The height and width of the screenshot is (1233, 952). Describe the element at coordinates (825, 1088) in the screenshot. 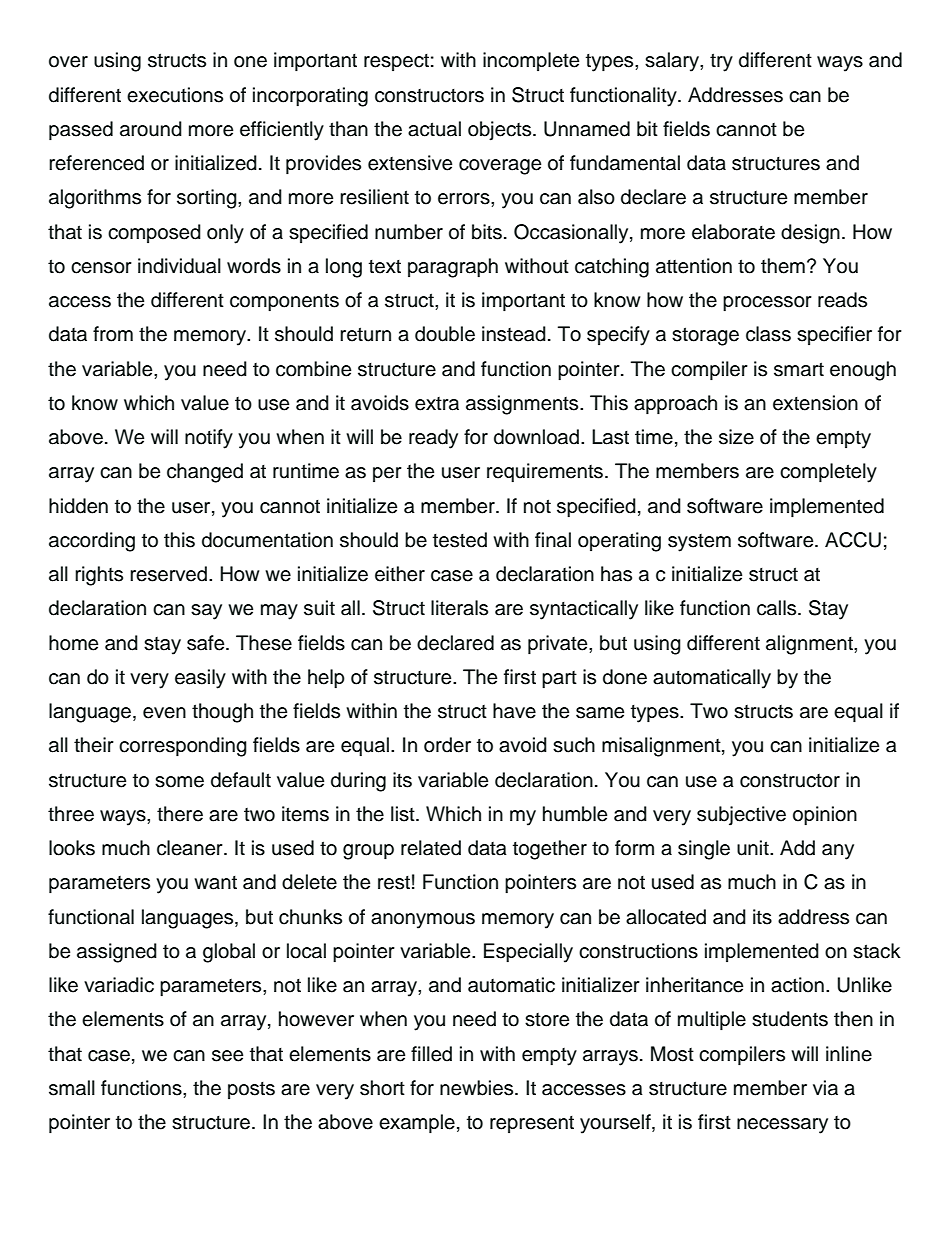

I see `via` at that location.
